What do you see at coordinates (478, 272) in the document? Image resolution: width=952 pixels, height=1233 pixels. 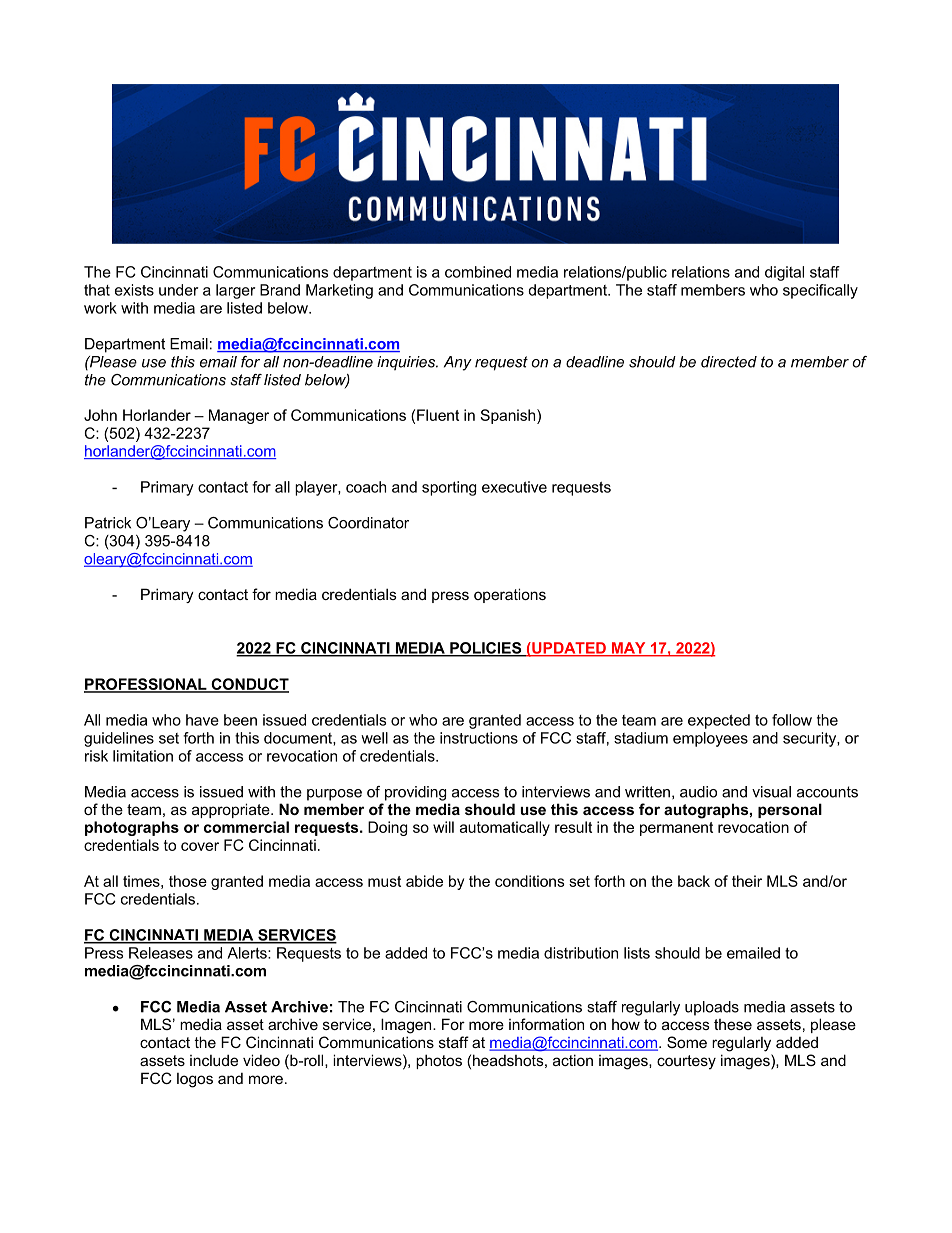 I see `combined` at bounding box center [478, 272].
